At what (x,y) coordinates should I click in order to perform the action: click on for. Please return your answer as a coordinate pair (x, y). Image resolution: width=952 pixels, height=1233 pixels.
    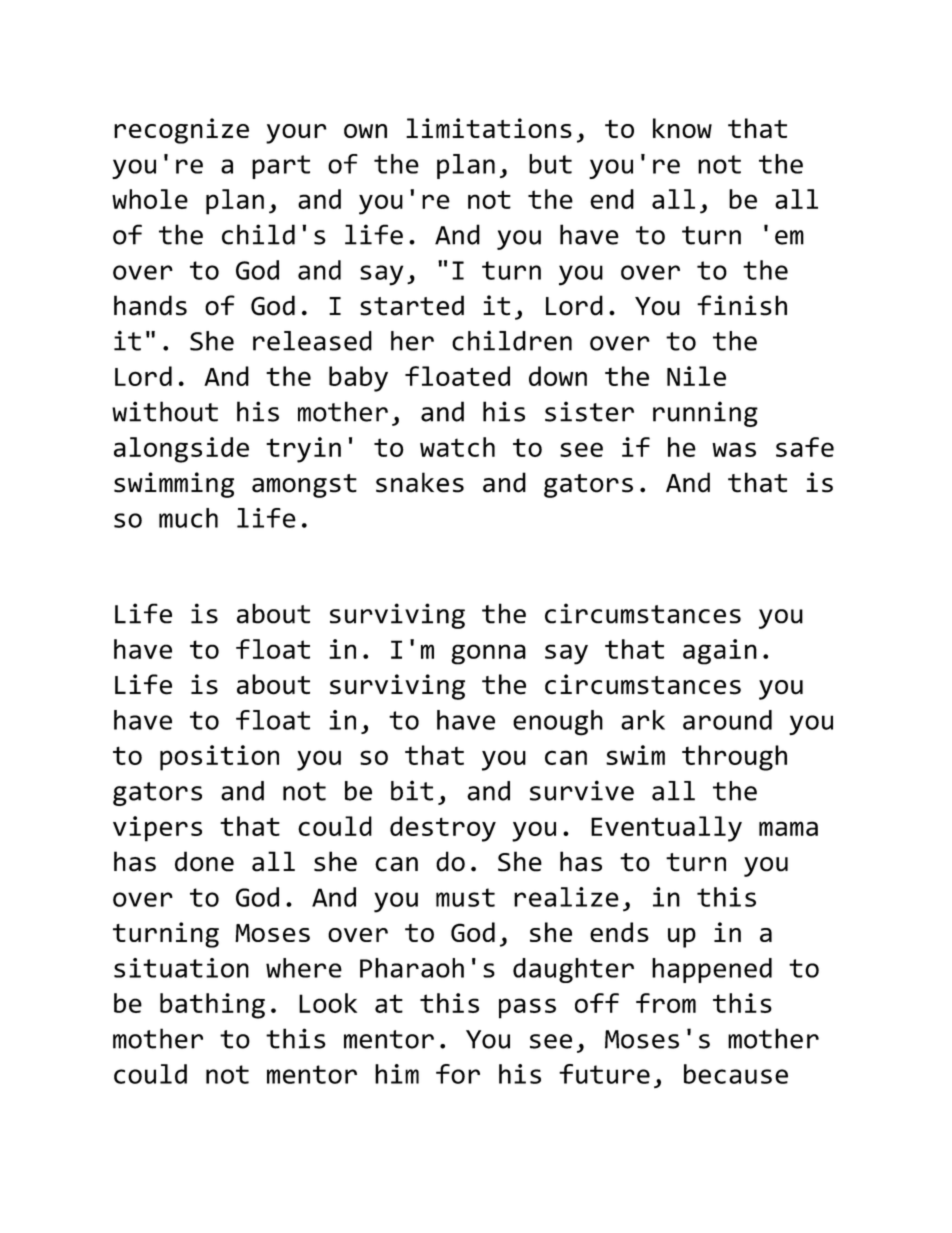
    Looking at the image, I should click on (458, 1074).
